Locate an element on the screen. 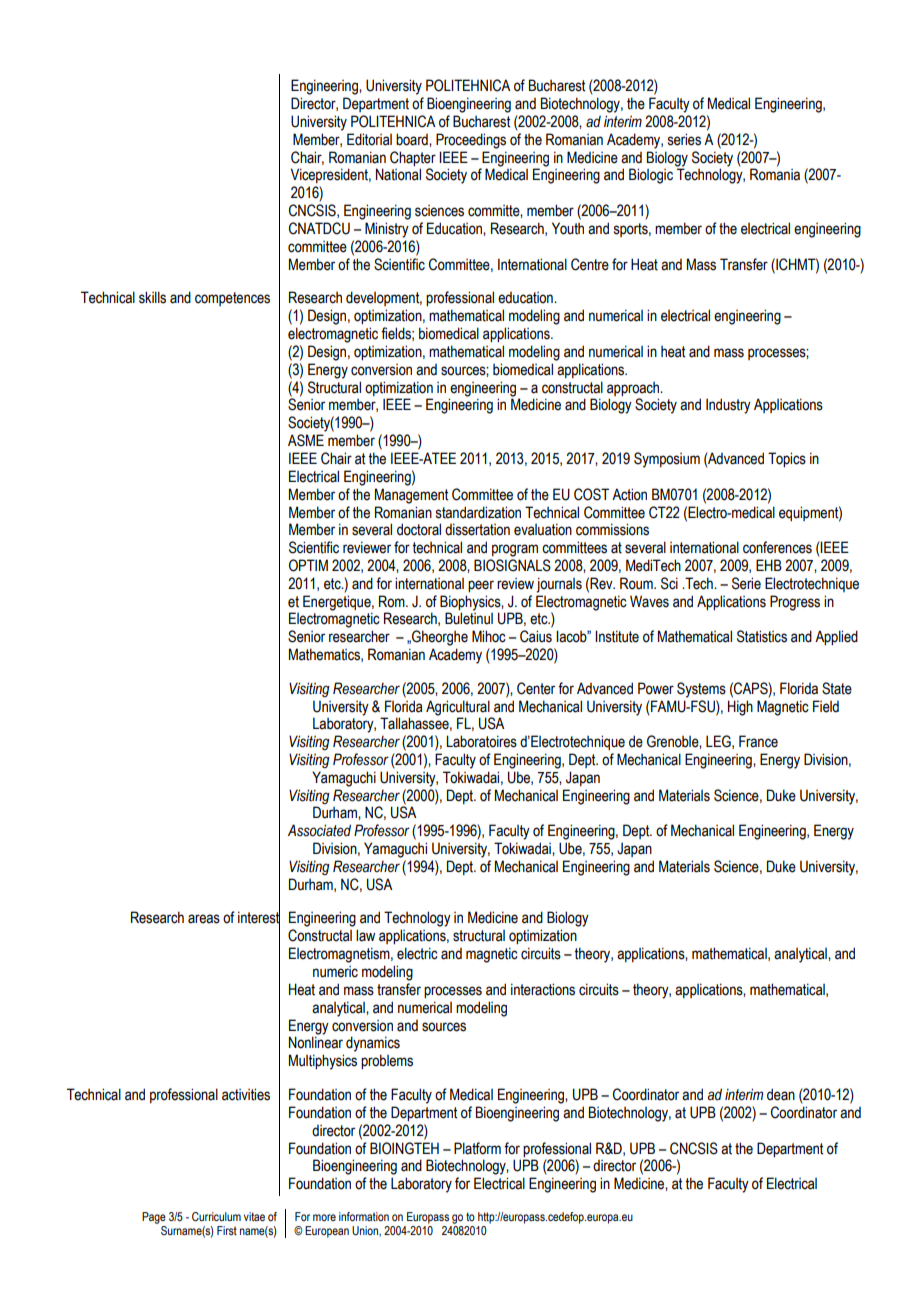  Editorial is located at coordinates (369, 139).
